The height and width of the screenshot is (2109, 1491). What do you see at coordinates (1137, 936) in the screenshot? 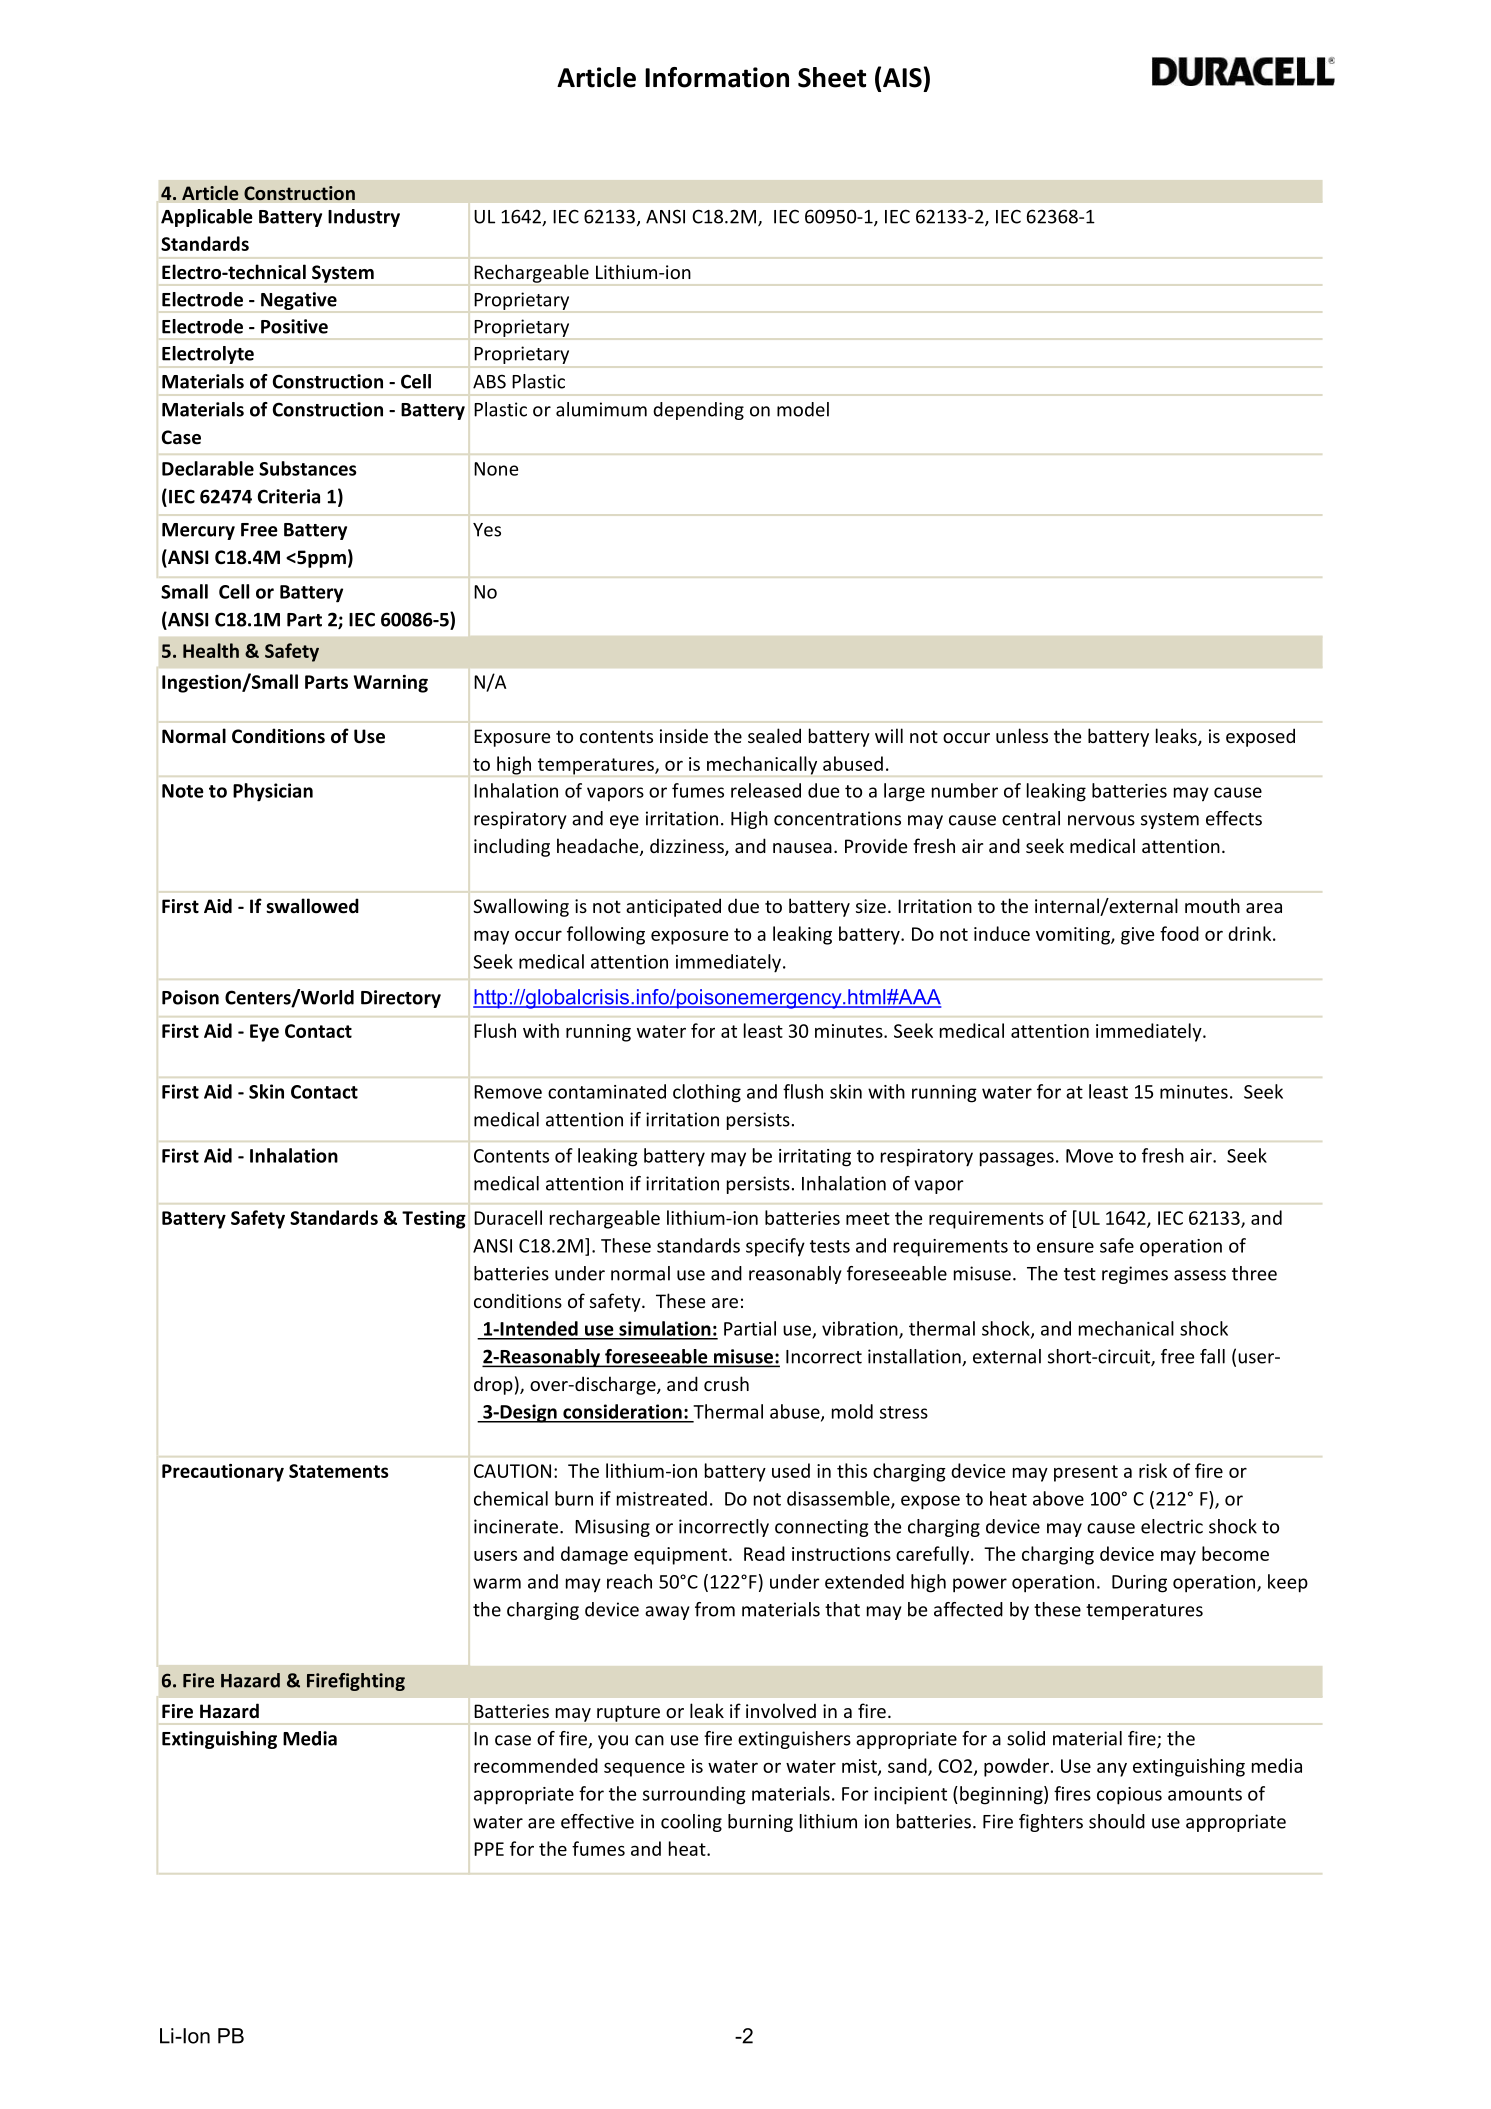
I see `give` at bounding box center [1137, 936].
